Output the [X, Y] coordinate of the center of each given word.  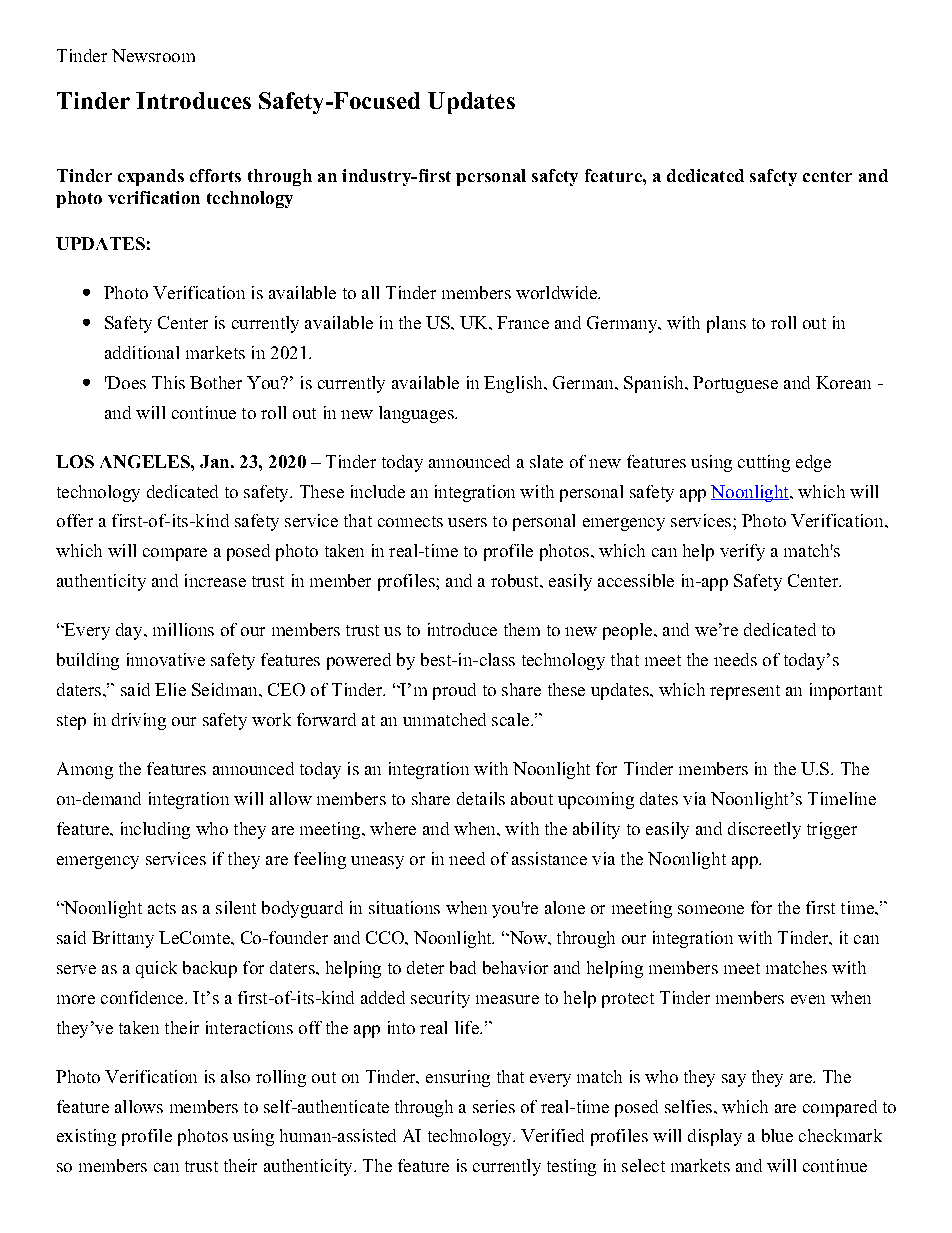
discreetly [764, 830]
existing [86, 1137]
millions [183, 629]
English [514, 384]
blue [777, 1135]
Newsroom [153, 55]
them [522, 629]
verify [742, 552]
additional [142, 352]
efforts [215, 175]
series [494, 1106]
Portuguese [735, 384]
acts [162, 908]
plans [726, 324]
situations [404, 907]
